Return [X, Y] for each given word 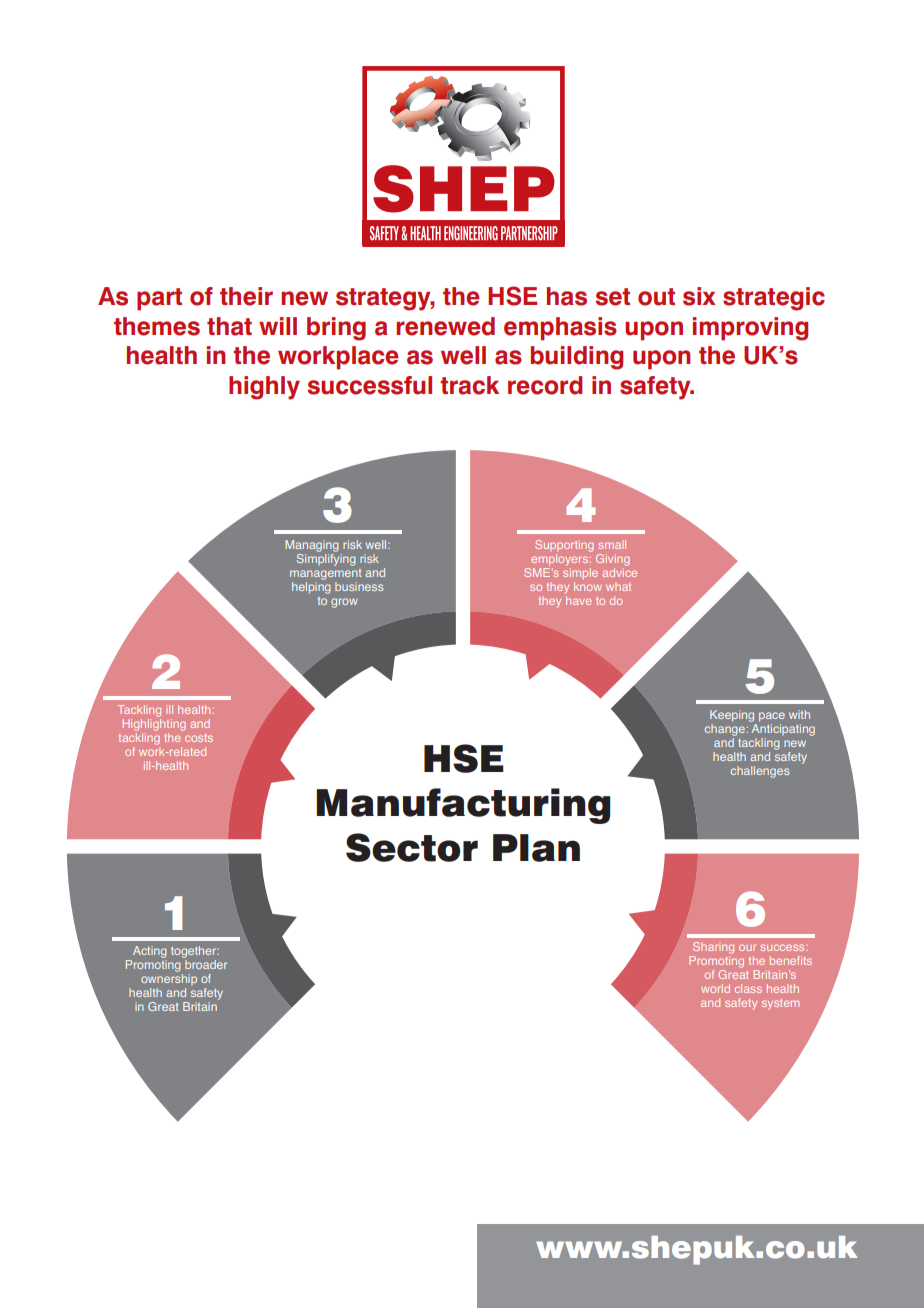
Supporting [564, 546]
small [612, 544]
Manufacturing [463, 806]
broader [206, 964]
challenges [760, 772]
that [229, 326]
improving [750, 329]
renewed [445, 326]
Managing [312, 546]
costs [199, 738]
